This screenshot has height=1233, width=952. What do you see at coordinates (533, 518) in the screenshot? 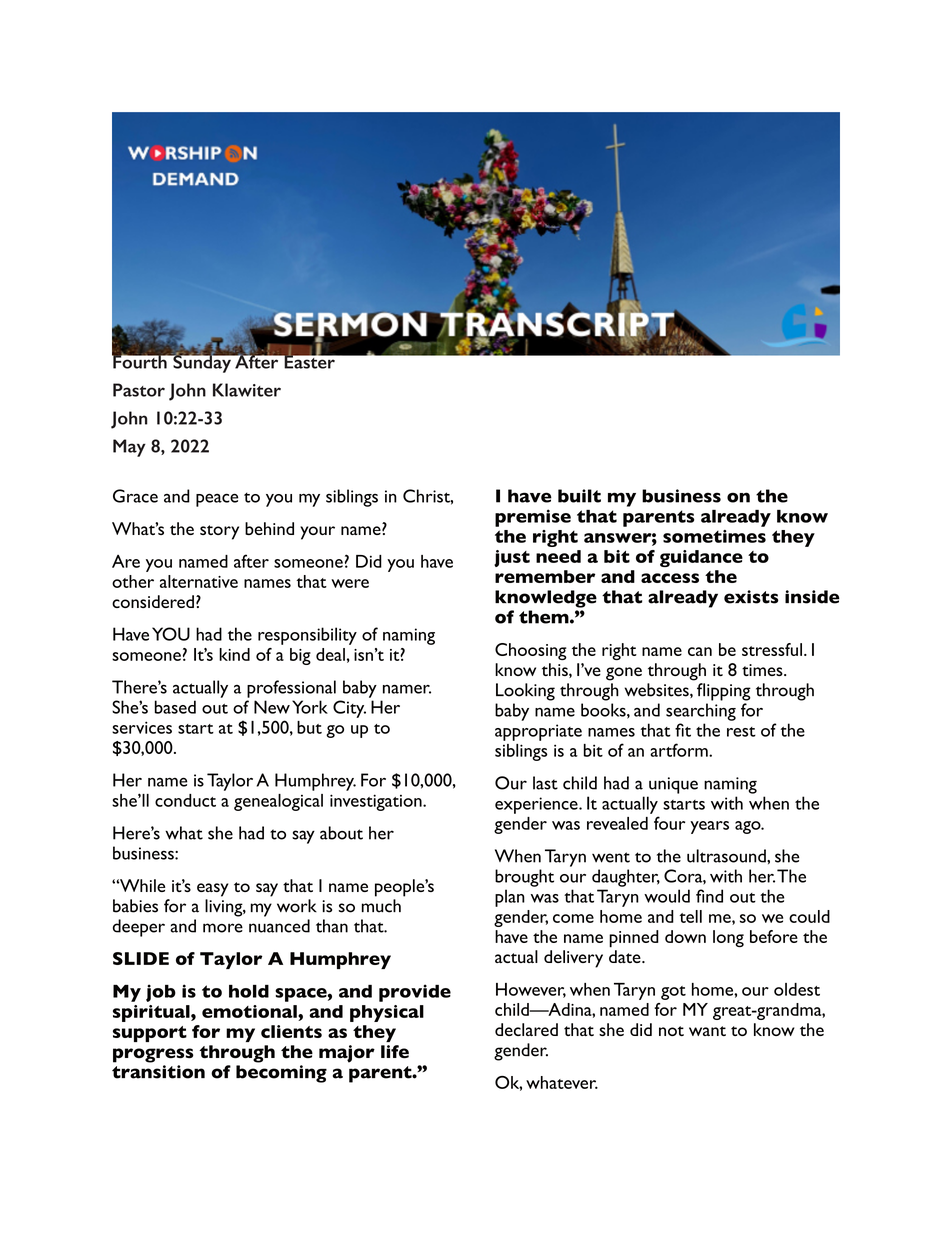
I see `premise` at bounding box center [533, 518].
